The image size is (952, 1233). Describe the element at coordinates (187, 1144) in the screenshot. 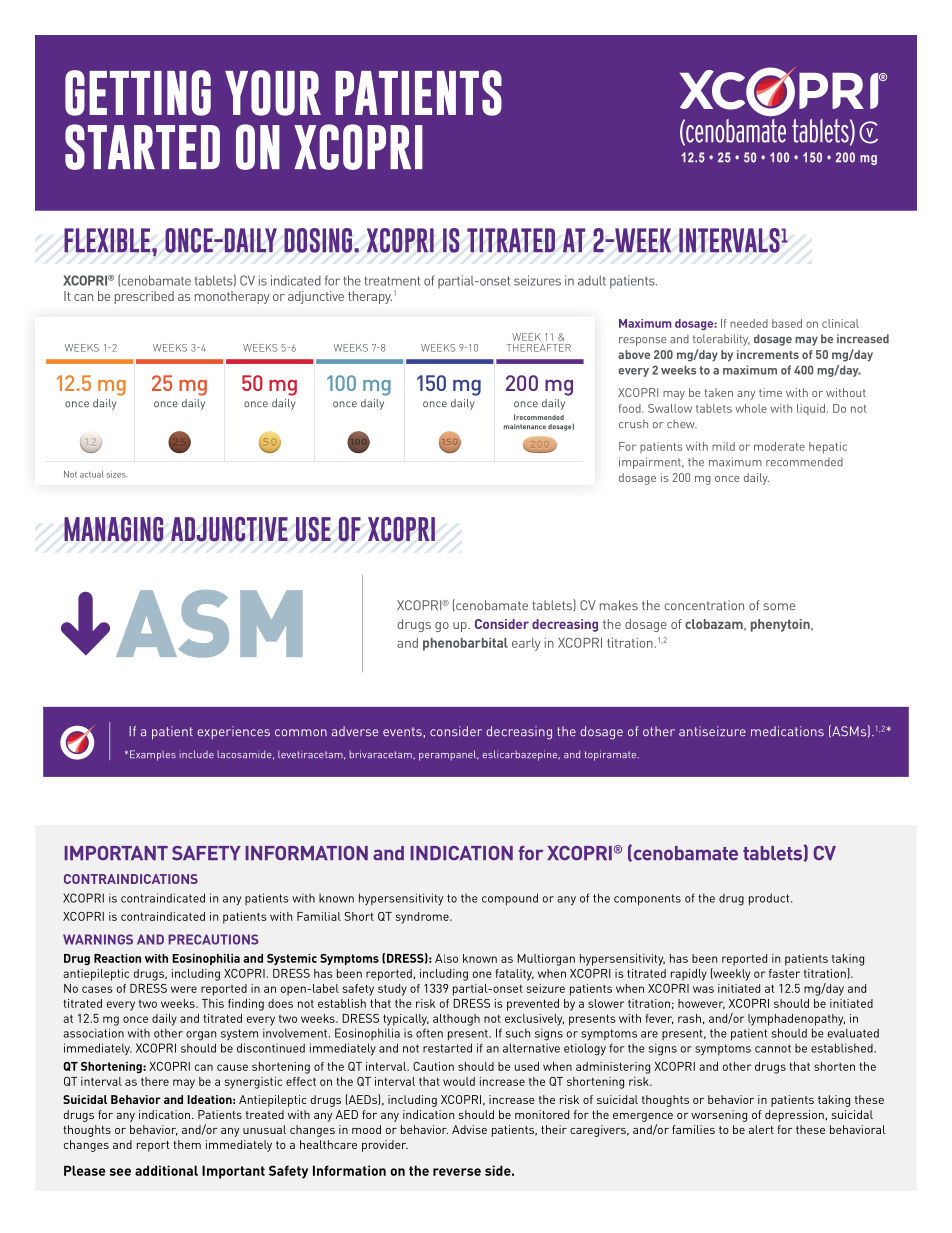

I see `them` at that location.
